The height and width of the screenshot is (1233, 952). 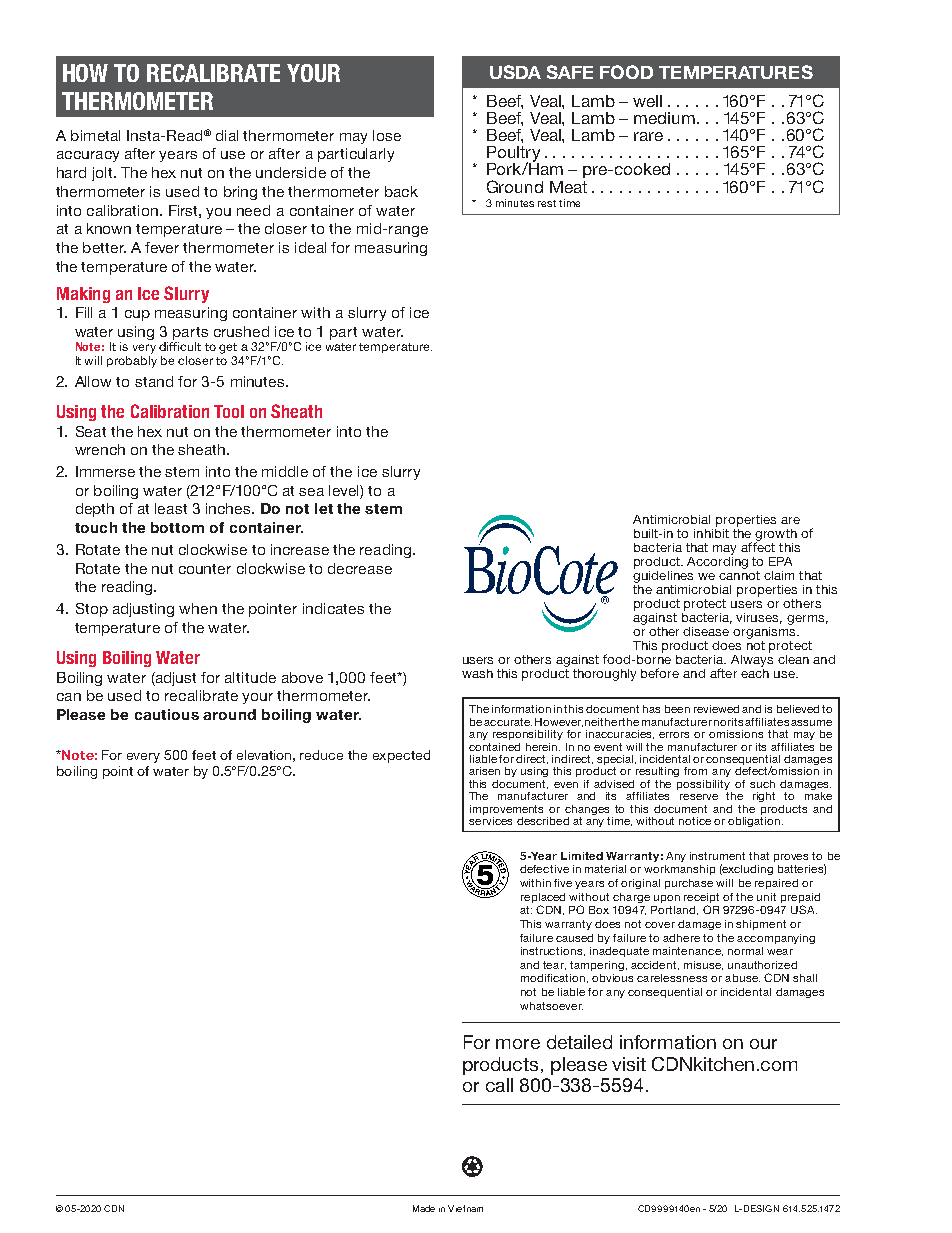 I want to click on arisen, so click(x=484, y=771).
